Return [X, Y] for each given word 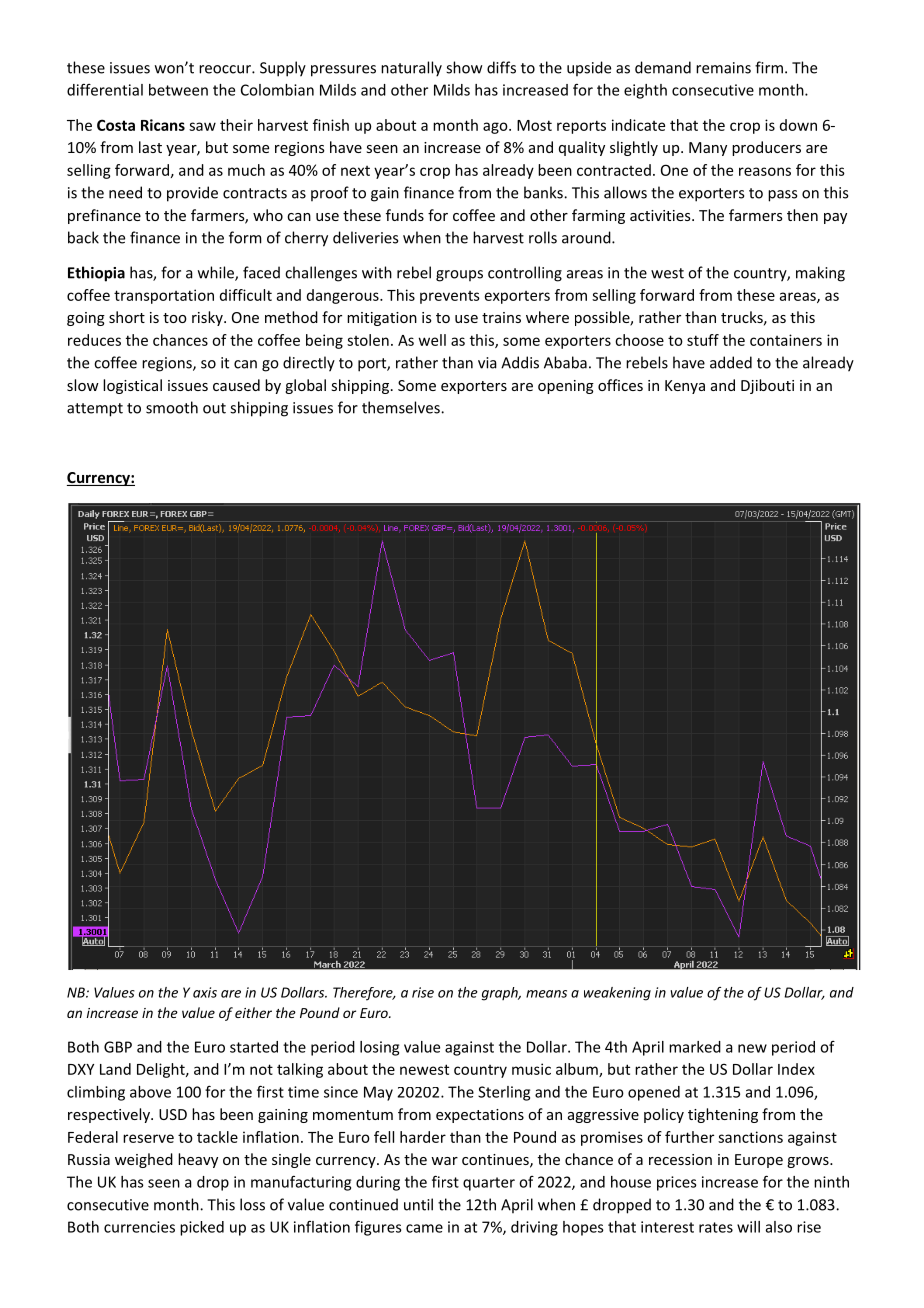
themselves [402, 407]
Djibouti [767, 386]
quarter [489, 1184]
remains [723, 68]
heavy [198, 1160]
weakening [617, 994]
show [464, 67]
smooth [172, 407]
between [178, 90]
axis [205, 992]
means [546, 994]
